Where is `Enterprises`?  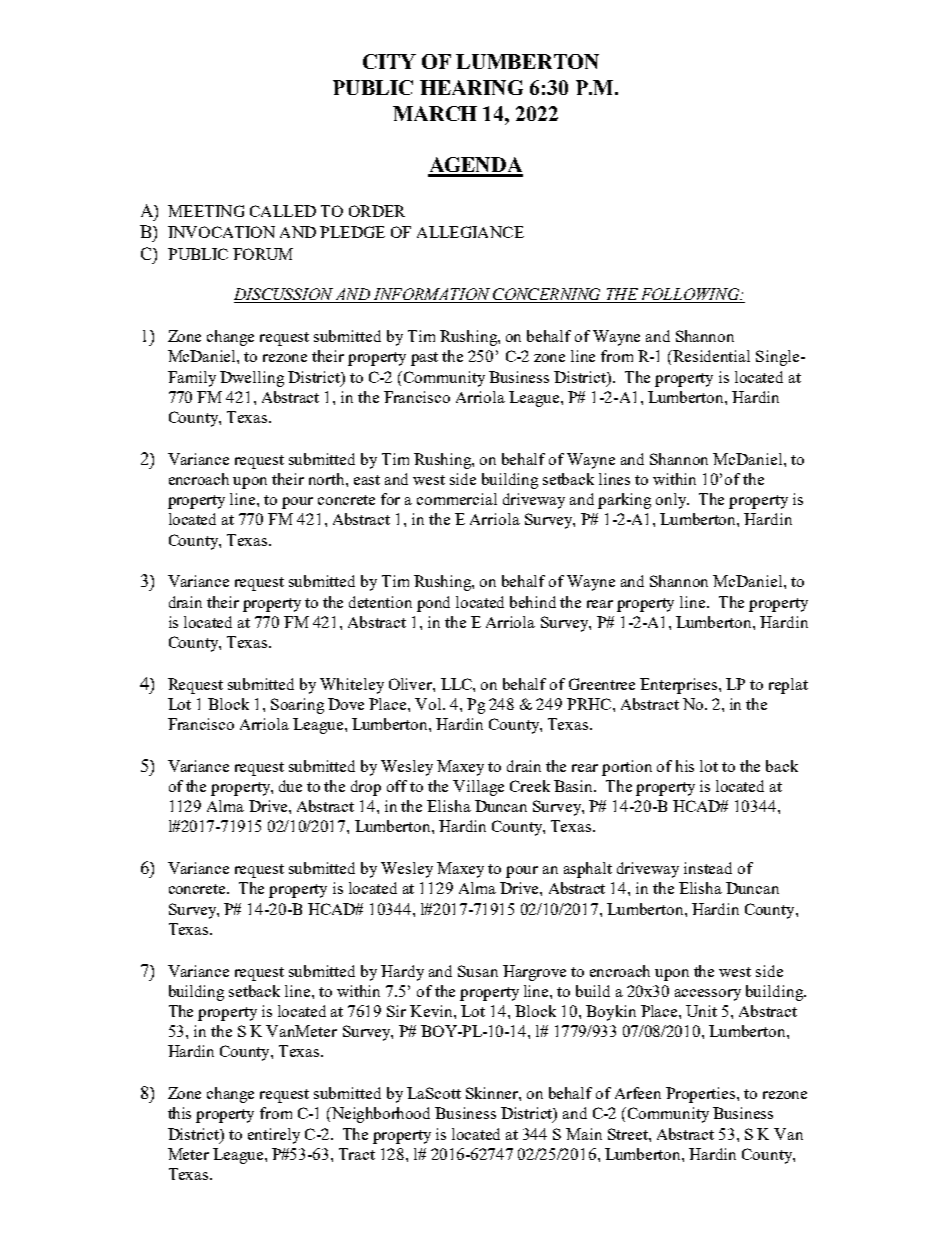
Enterprises is located at coordinates (680, 686).
